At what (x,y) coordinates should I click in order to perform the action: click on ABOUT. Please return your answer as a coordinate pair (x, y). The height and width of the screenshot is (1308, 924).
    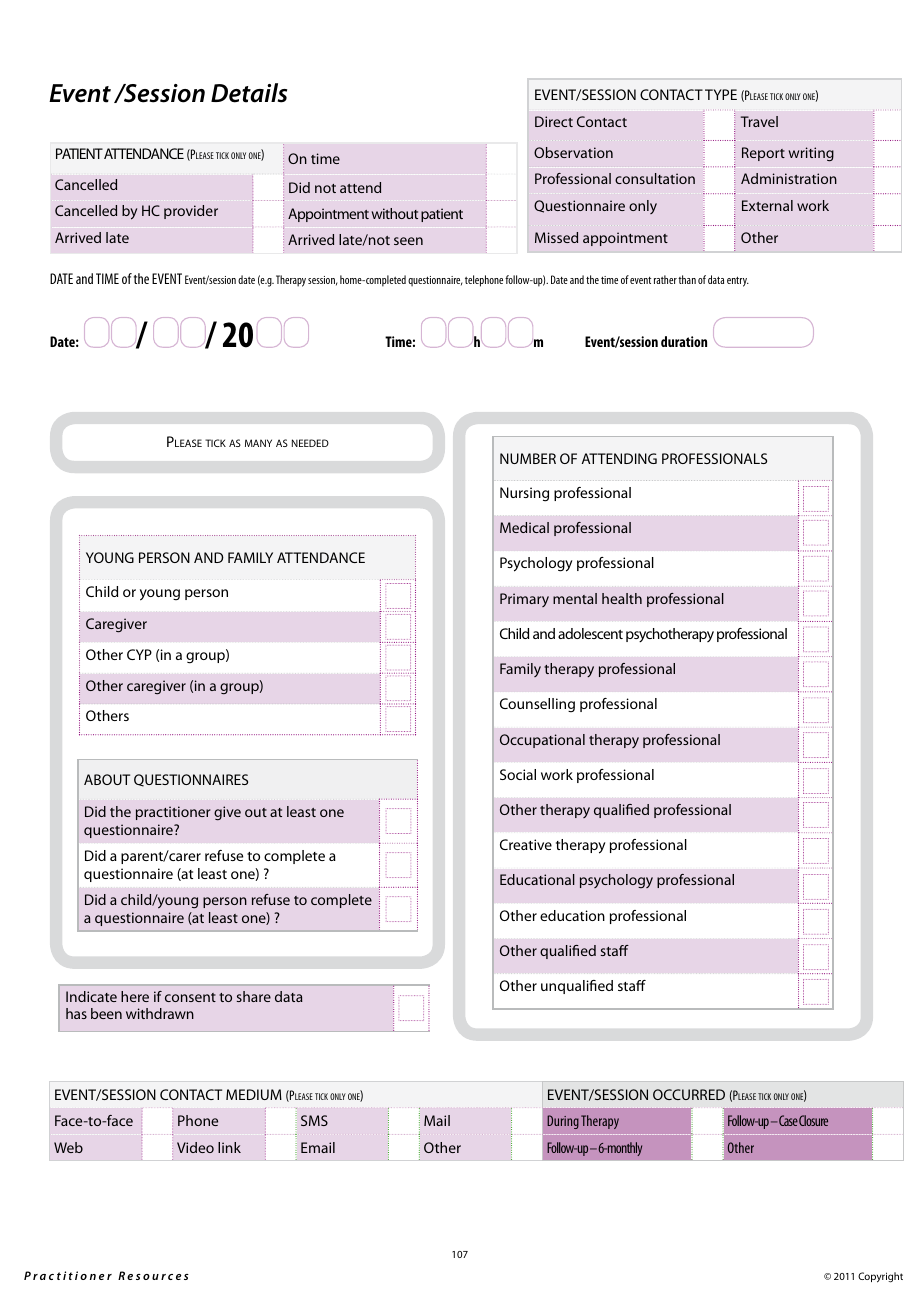
    Looking at the image, I should click on (107, 779).
